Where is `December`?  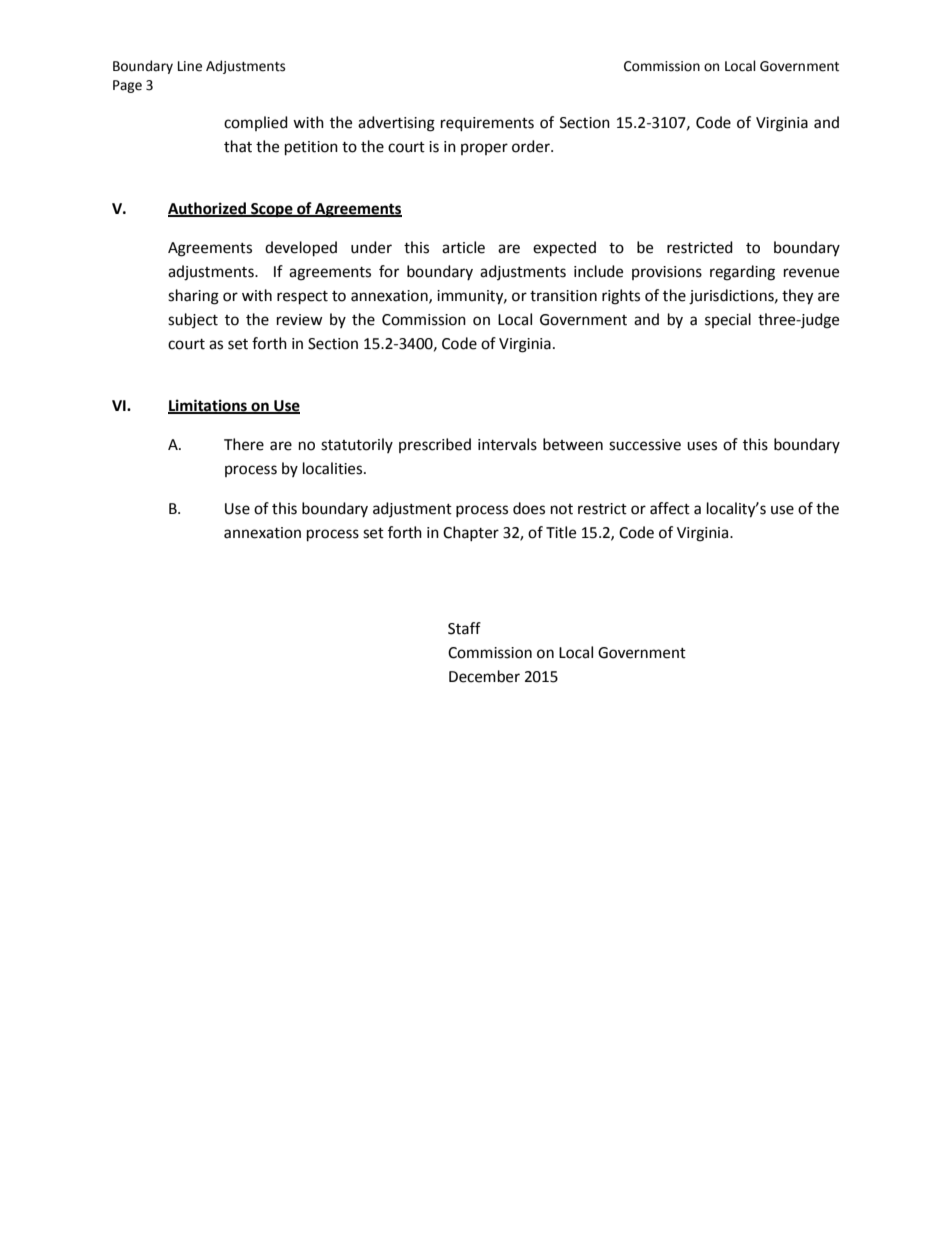
December is located at coordinates (484, 676).
